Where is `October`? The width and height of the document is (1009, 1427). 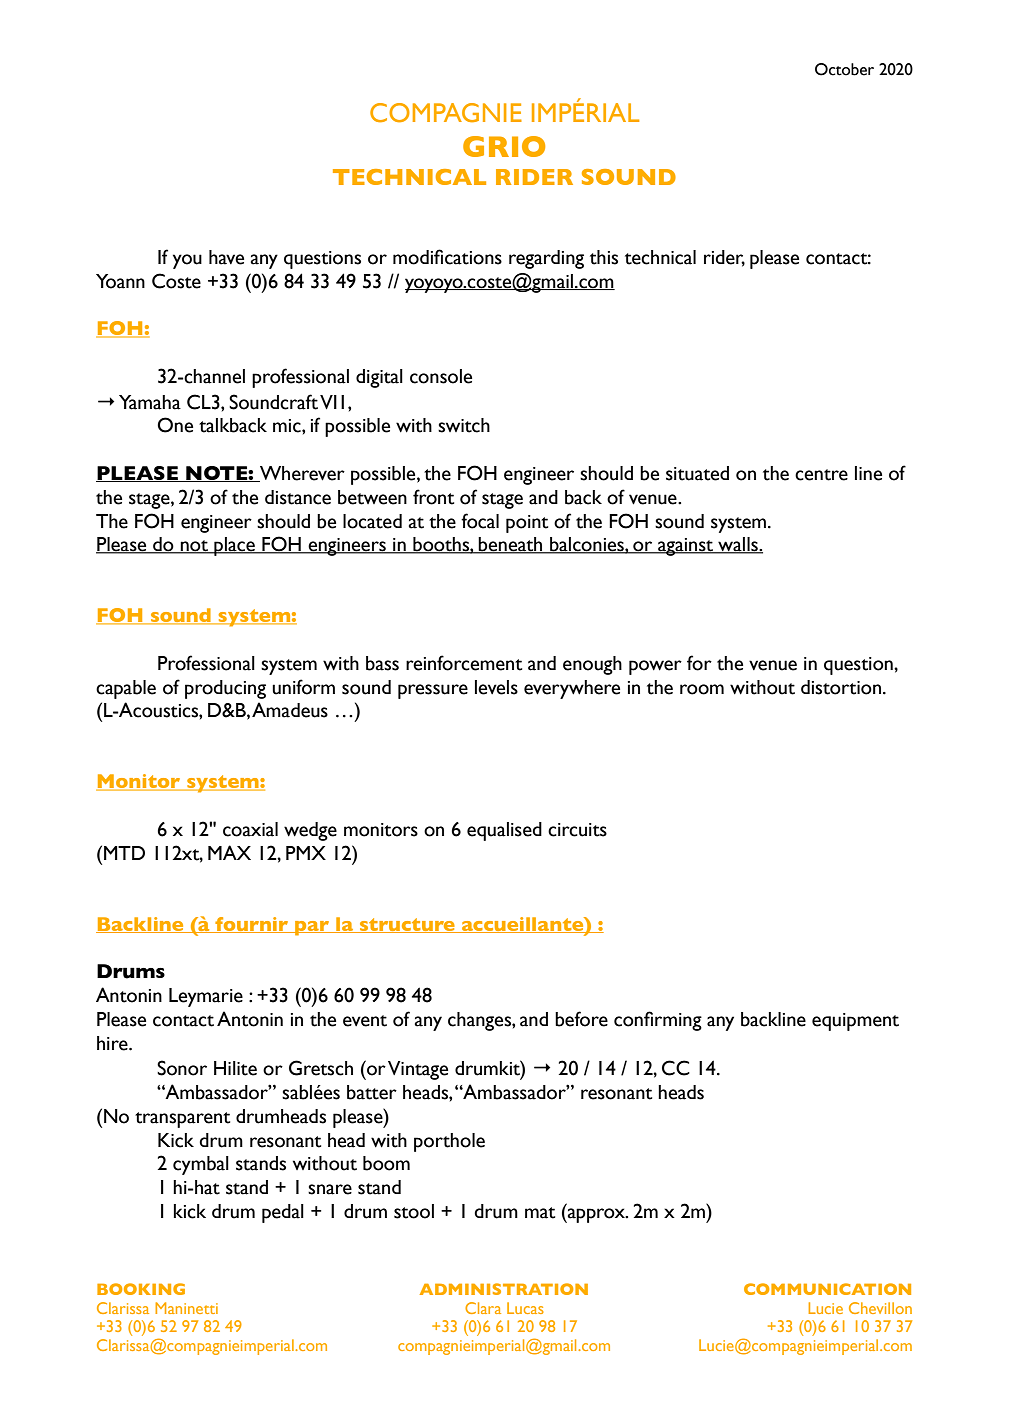 October is located at coordinates (844, 69).
